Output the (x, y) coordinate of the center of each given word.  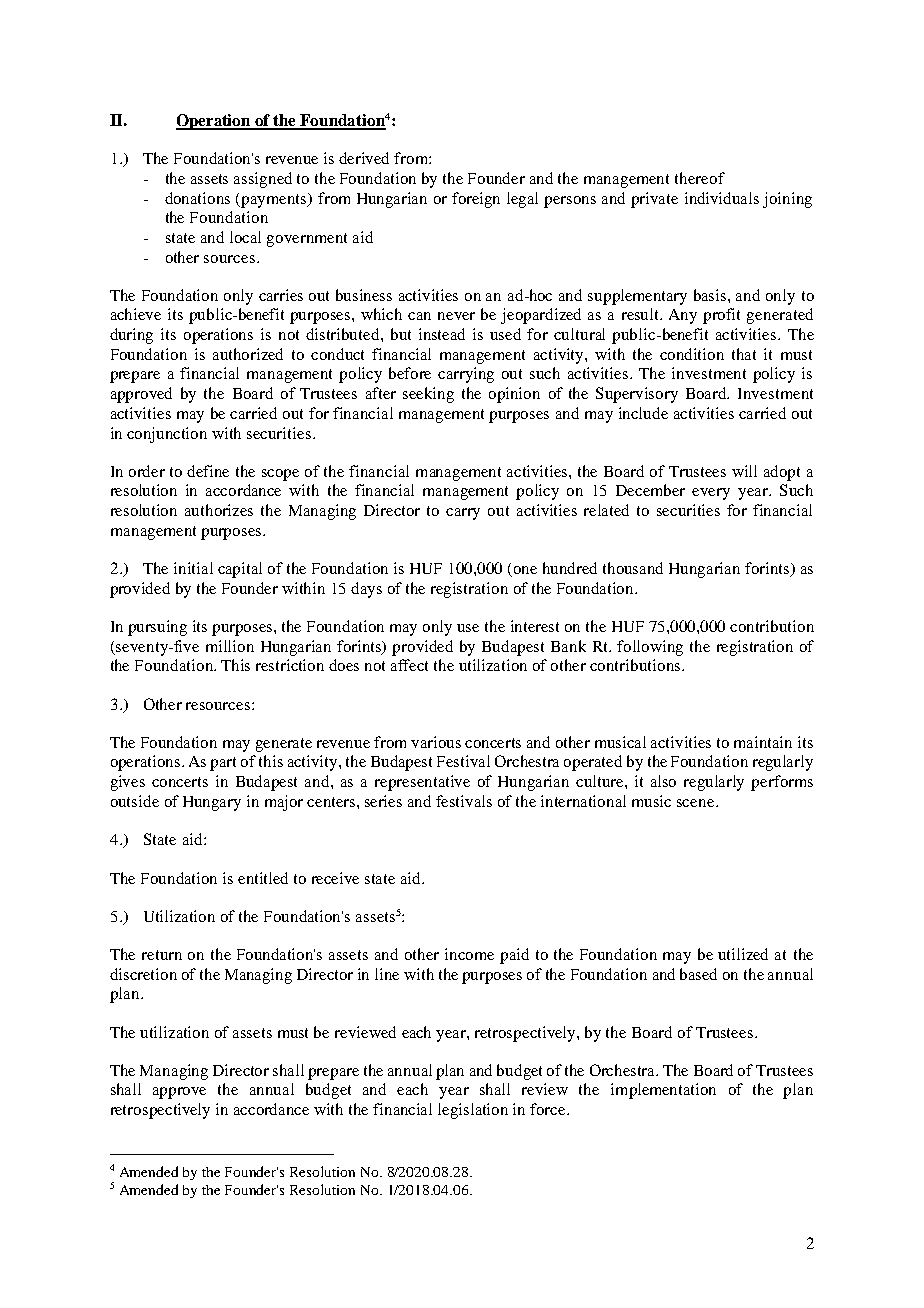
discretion (143, 974)
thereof (700, 178)
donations (197, 198)
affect (409, 665)
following (650, 648)
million (230, 646)
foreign (476, 200)
